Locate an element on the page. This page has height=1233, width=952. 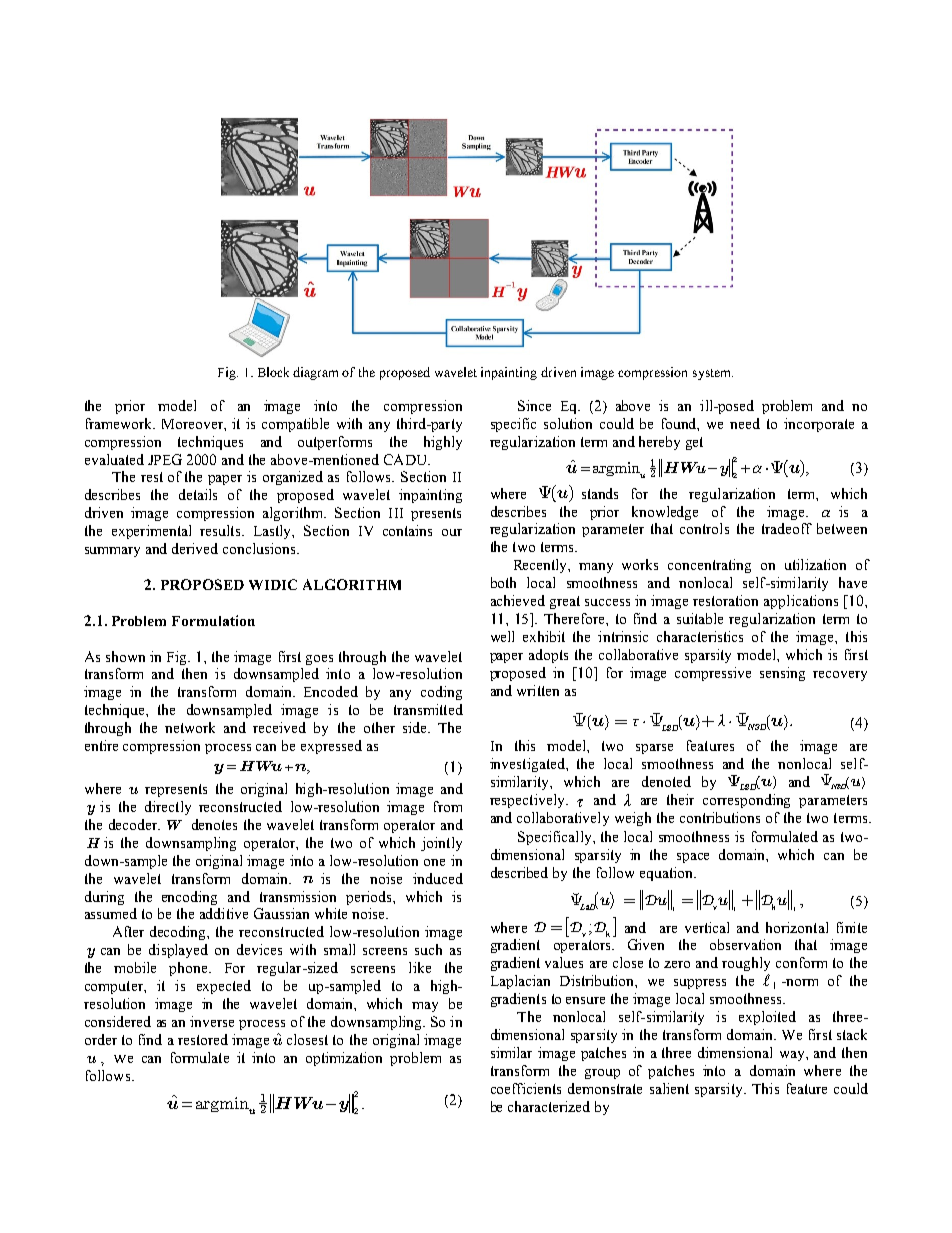
sparse is located at coordinates (654, 749).
